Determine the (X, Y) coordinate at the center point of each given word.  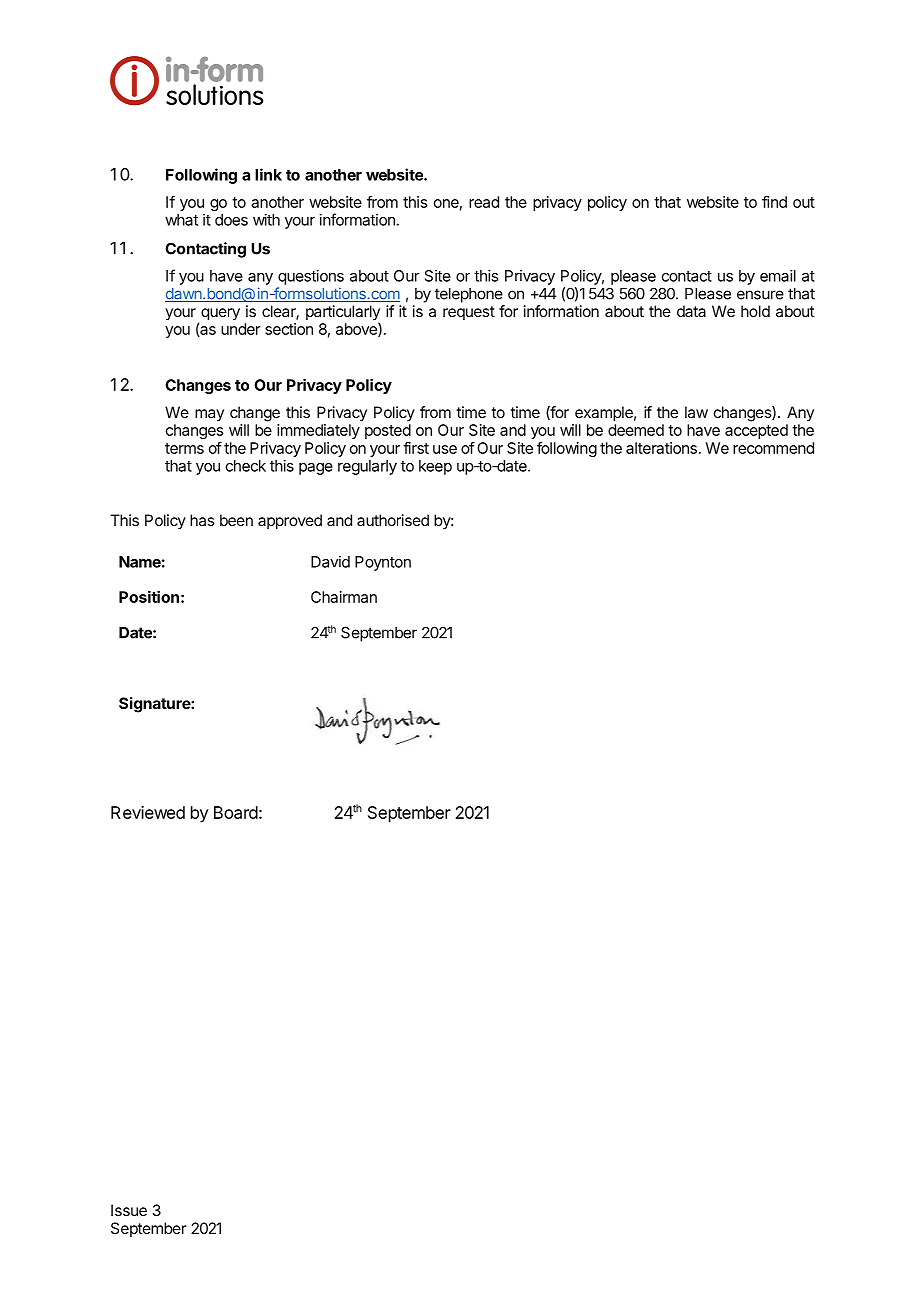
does (231, 220)
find (774, 202)
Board (236, 812)
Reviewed (148, 812)
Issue (129, 1210)
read (484, 202)
